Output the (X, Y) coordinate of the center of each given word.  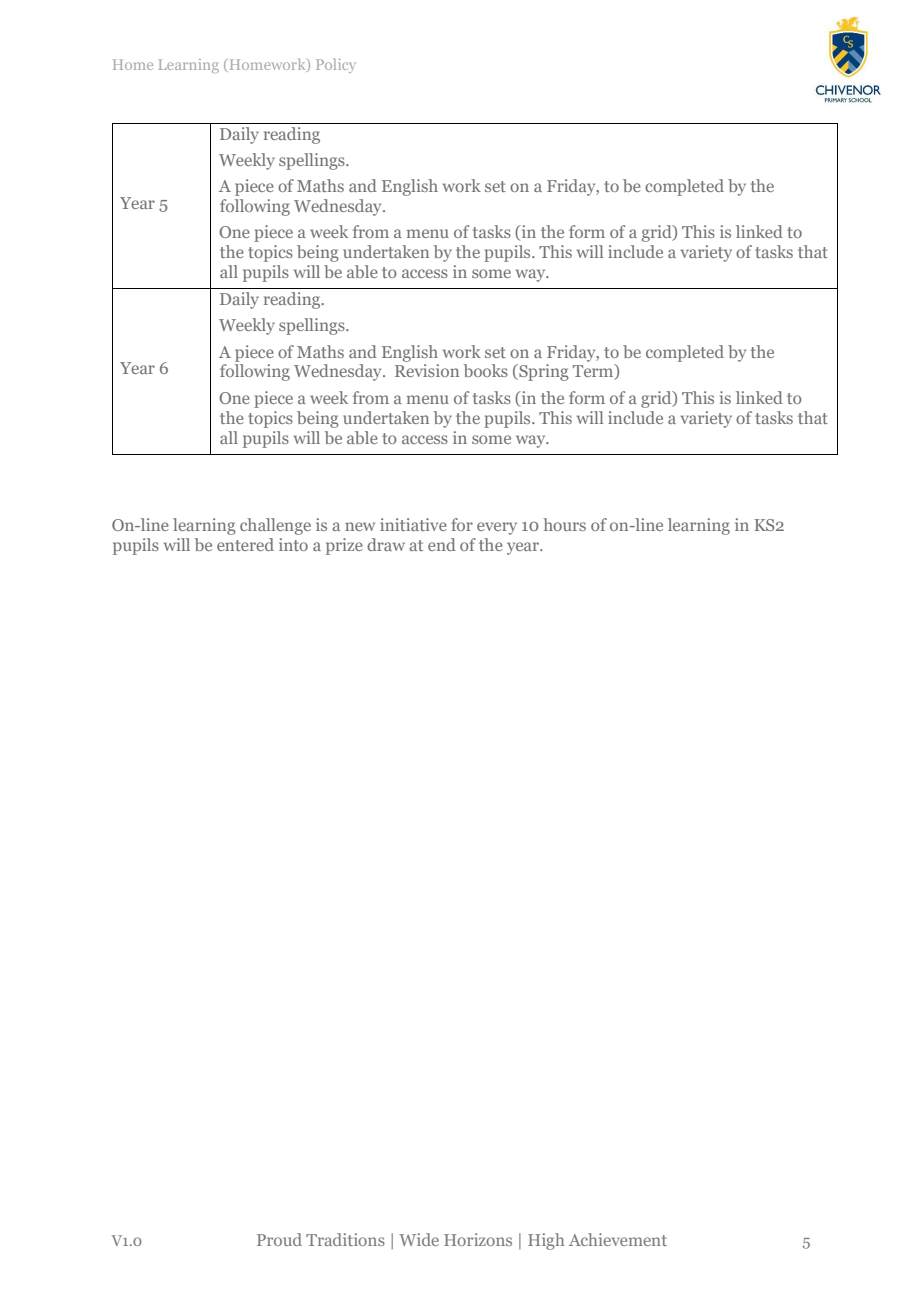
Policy (336, 66)
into (293, 544)
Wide (419, 1239)
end (442, 544)
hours (564, 524)
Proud (279, 1239)
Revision (427, 370)
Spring (543, 372)
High (546, 1241)
